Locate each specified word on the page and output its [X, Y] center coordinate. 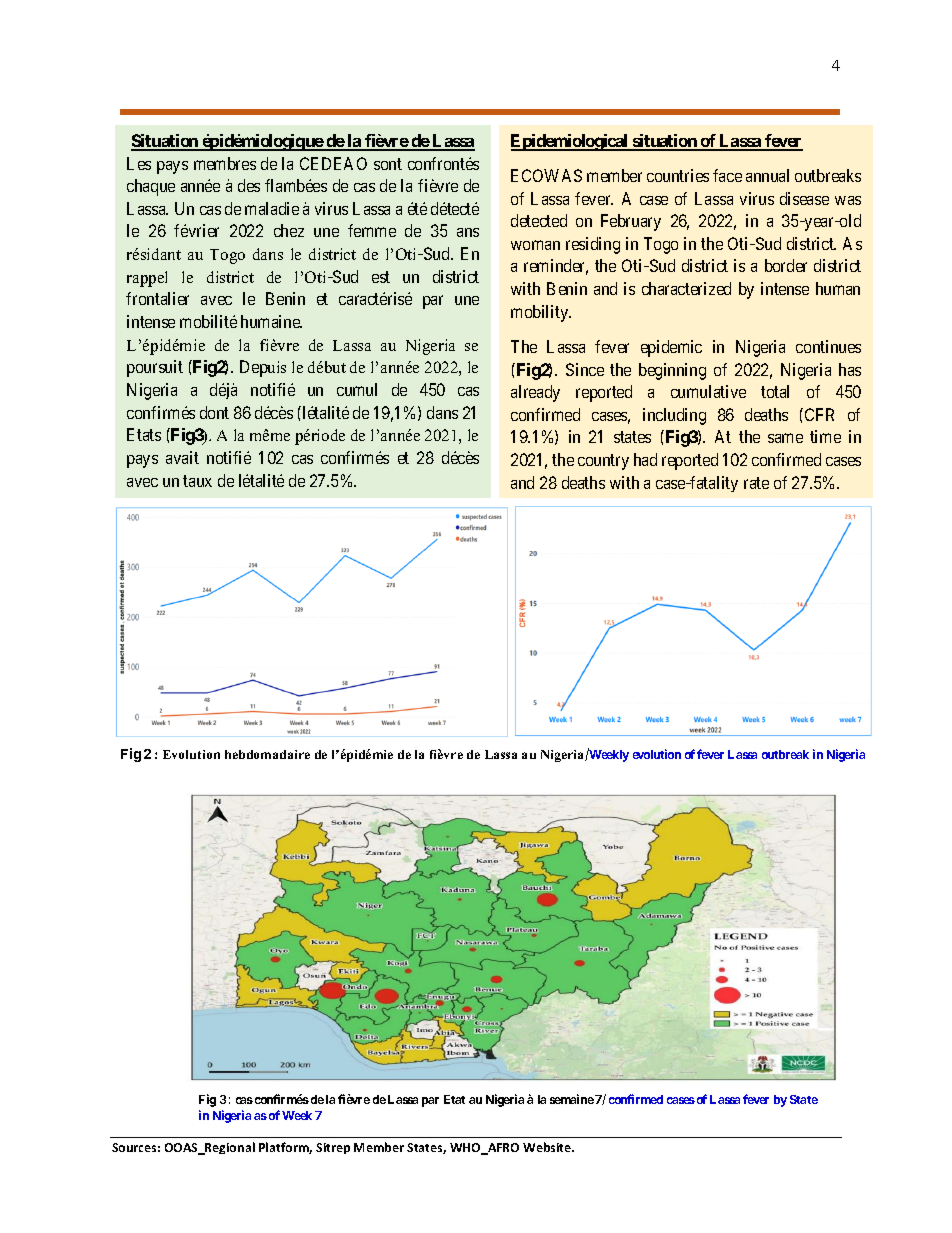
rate [756, 483]
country [603, 462]
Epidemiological [571, 142]
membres [225, 163]
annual [767, 175]
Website [548, 1147]
